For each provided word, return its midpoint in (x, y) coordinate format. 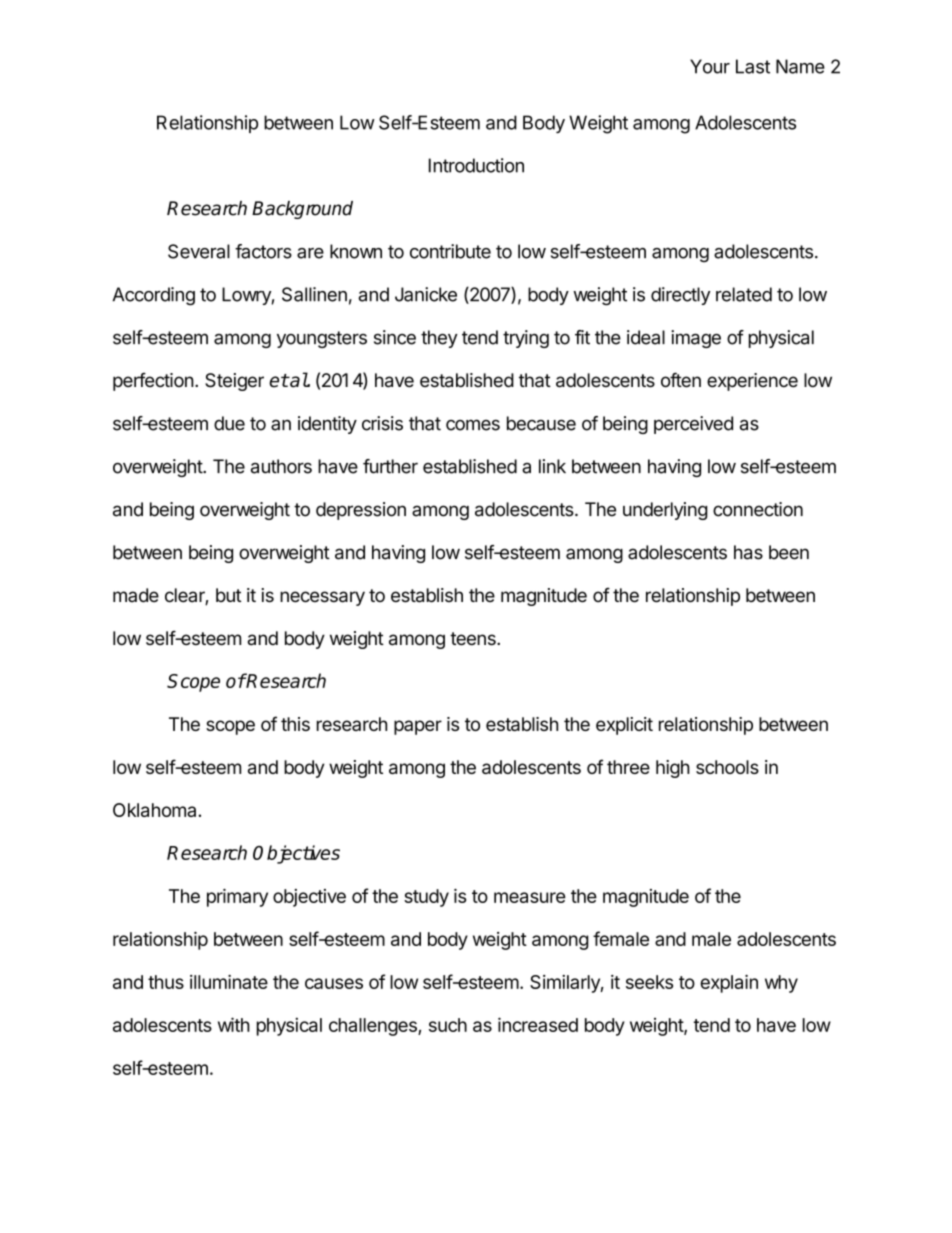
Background (302, 210)
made (136, 595)
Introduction (476, 165)
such (448, 1025)
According (153, 296)
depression (361, 511)
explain (729, 984)
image (696, 339)
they (439, 339)
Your (710, 66)
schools (727, 767)
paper (418, 727)
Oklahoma (156, 810)
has (748, 552)
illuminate (229, 982)
